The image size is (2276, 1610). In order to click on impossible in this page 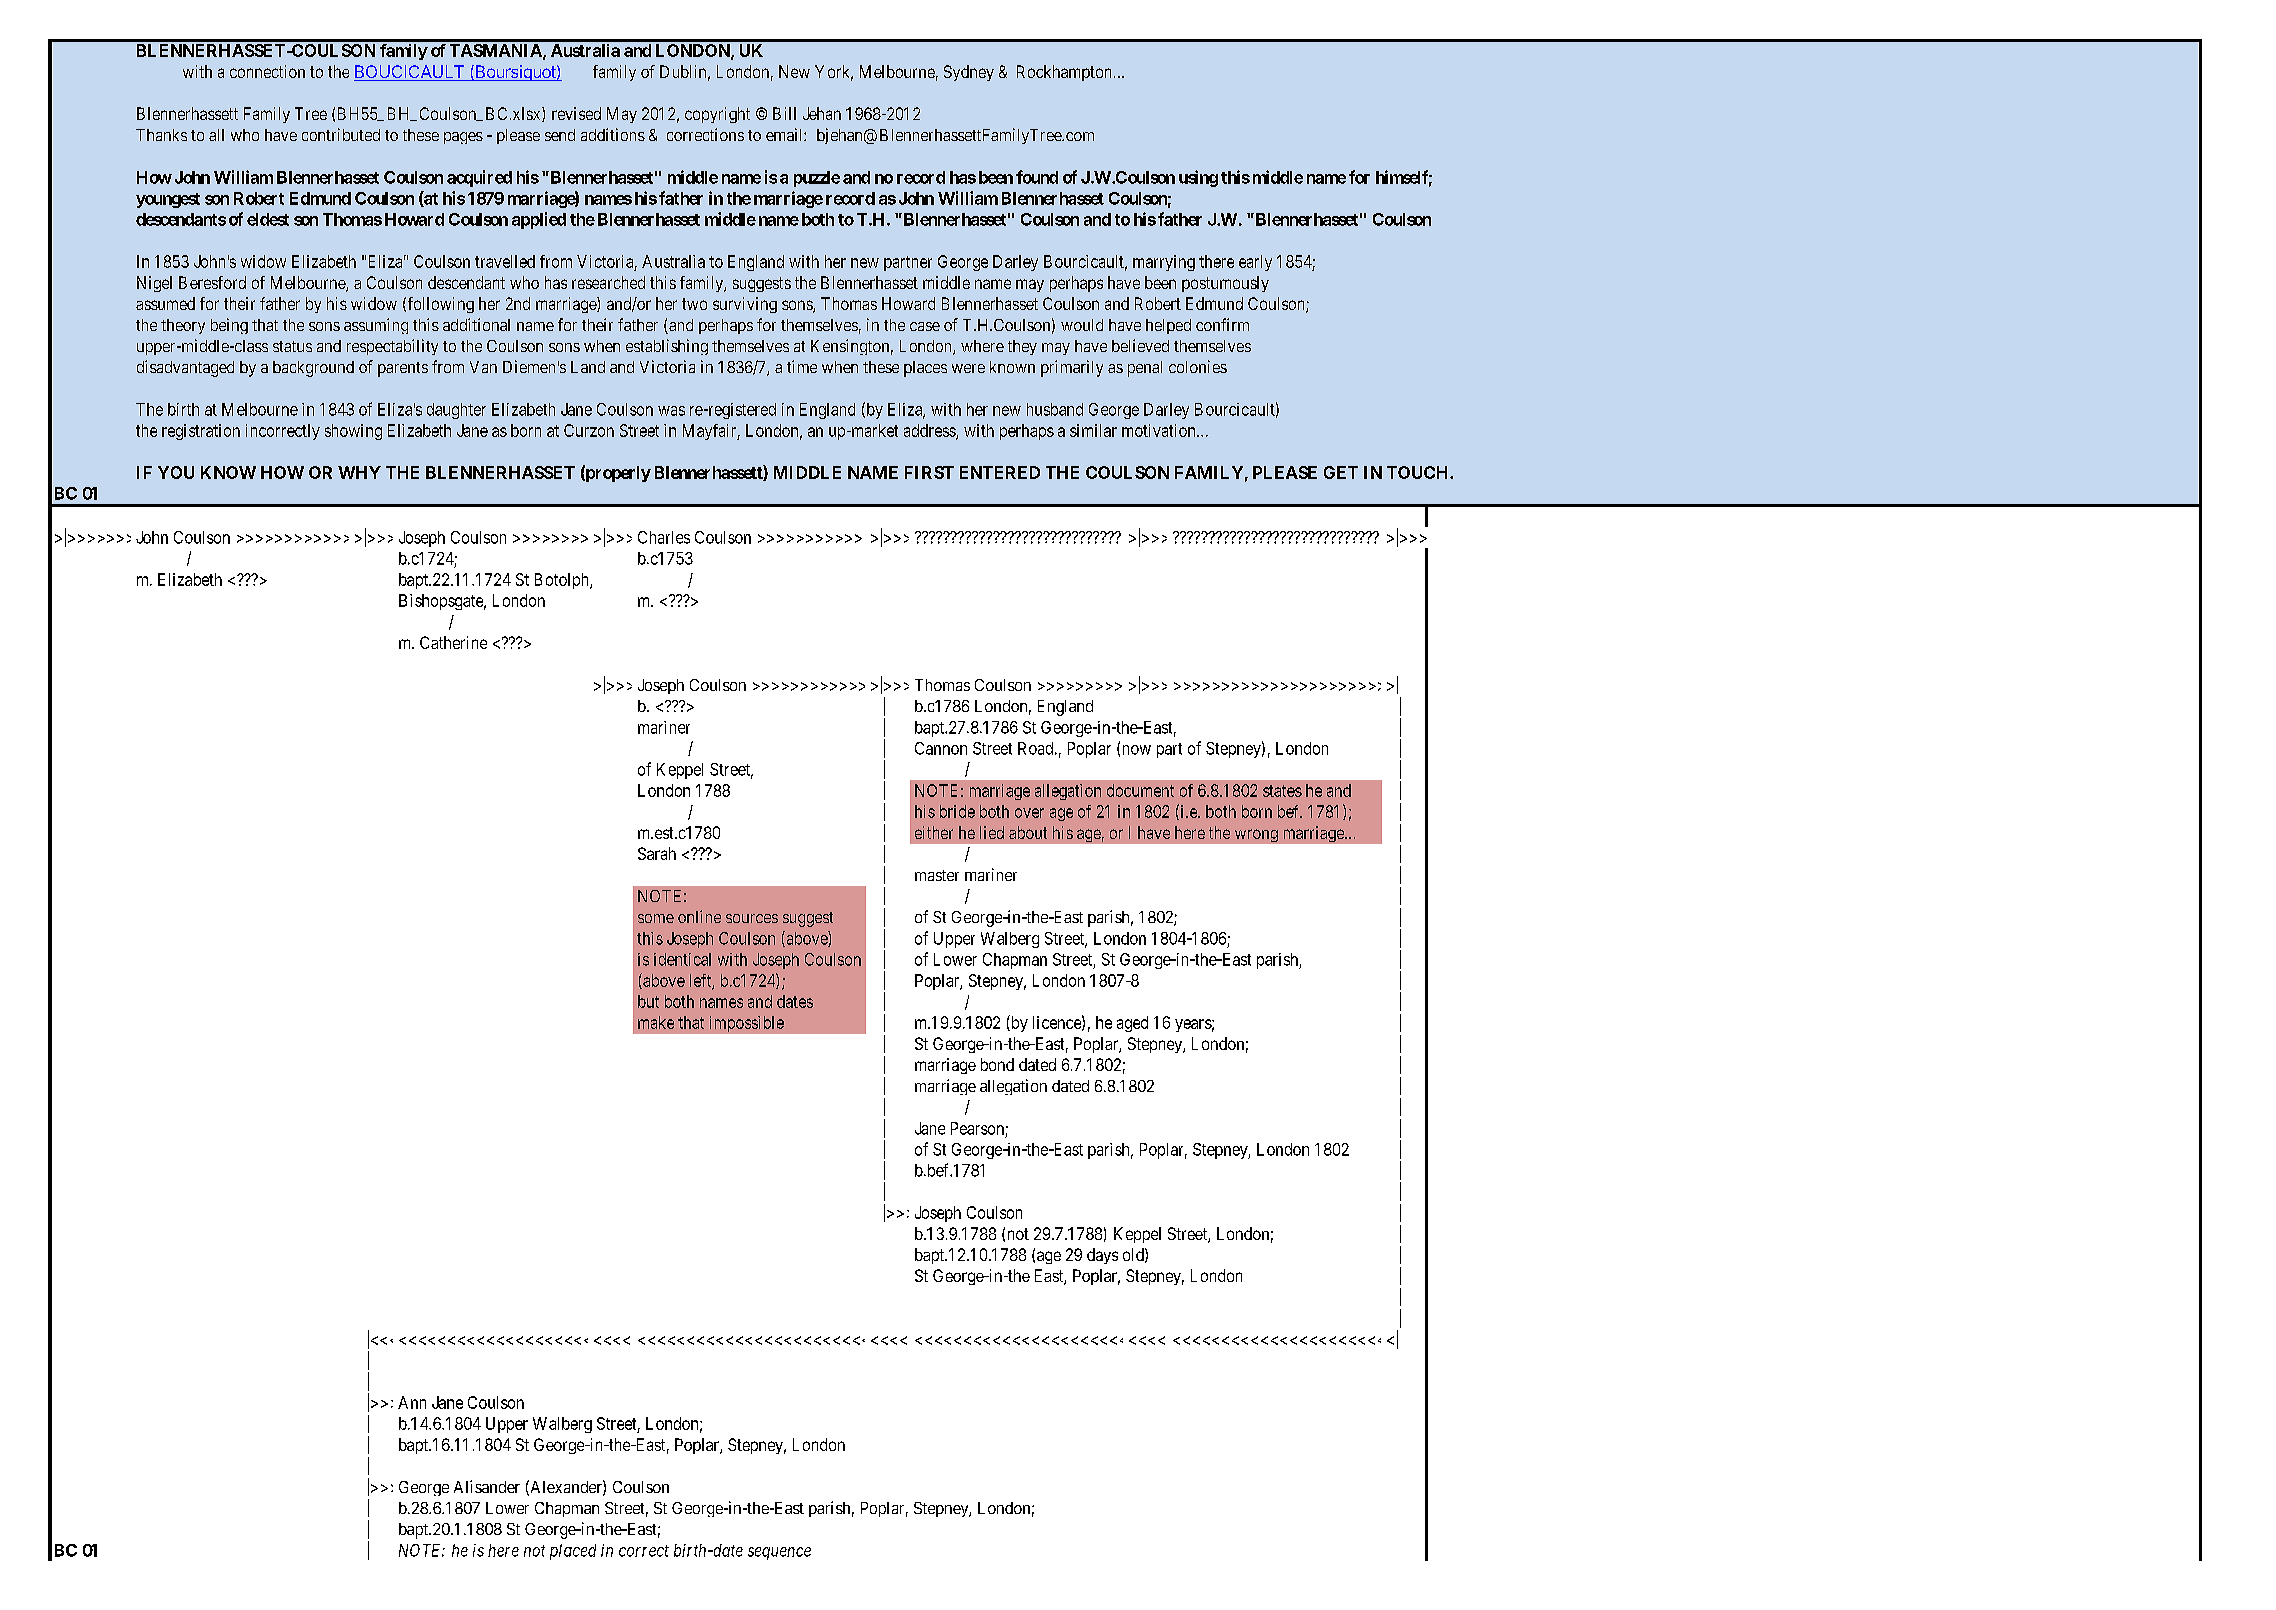, I will do `click(747, 1024)`.
